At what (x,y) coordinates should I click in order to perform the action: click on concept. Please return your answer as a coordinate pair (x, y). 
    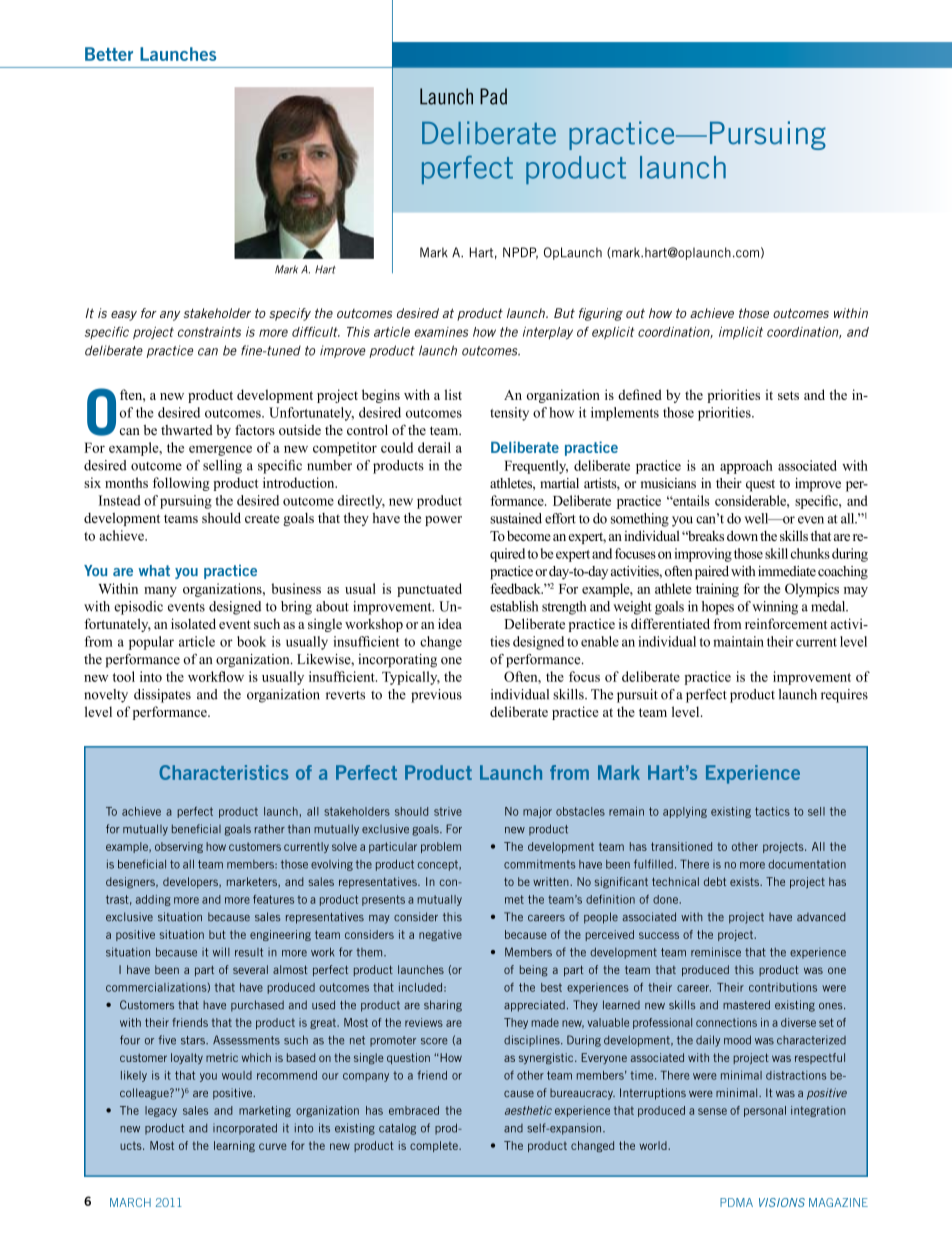
    Looking at the image, I should click on (438, 865).
